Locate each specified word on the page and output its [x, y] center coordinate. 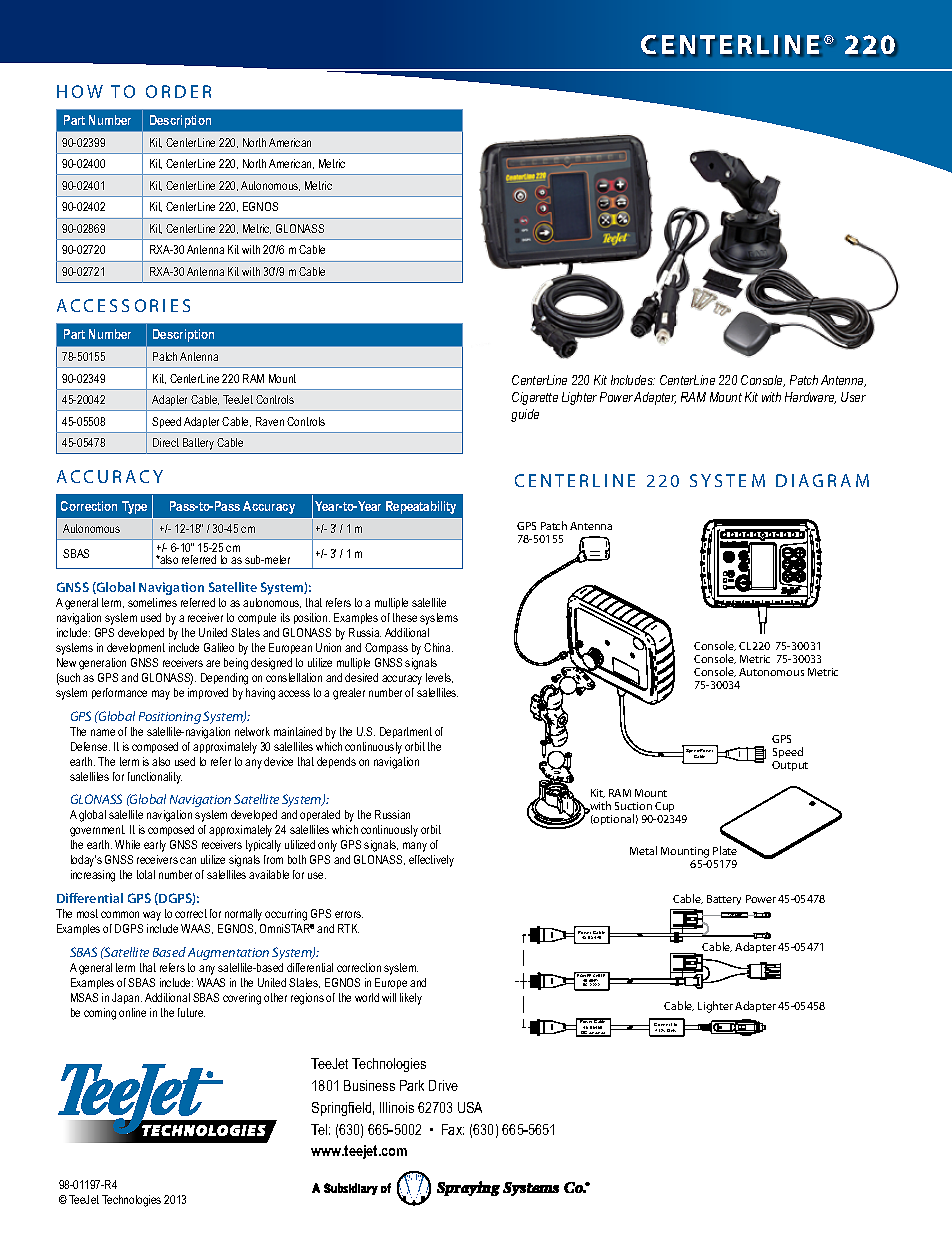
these [405, 617]
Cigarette [535, 398]
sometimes [152, 602]
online [132, 1012]
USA [470, 1107]
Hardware [810, 398]
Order [178, 91]
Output [790, 766]
